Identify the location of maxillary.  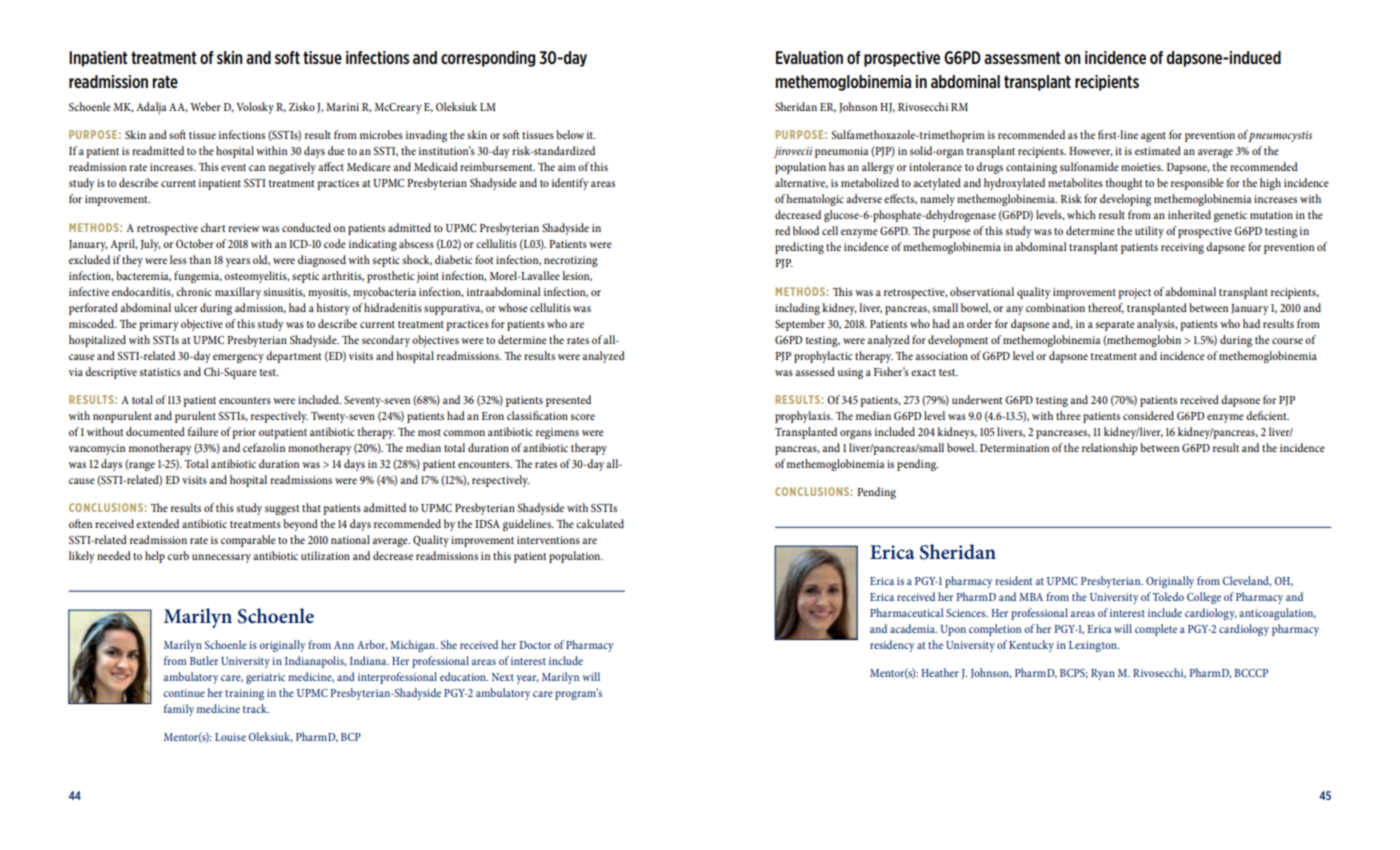
(238, 293).
